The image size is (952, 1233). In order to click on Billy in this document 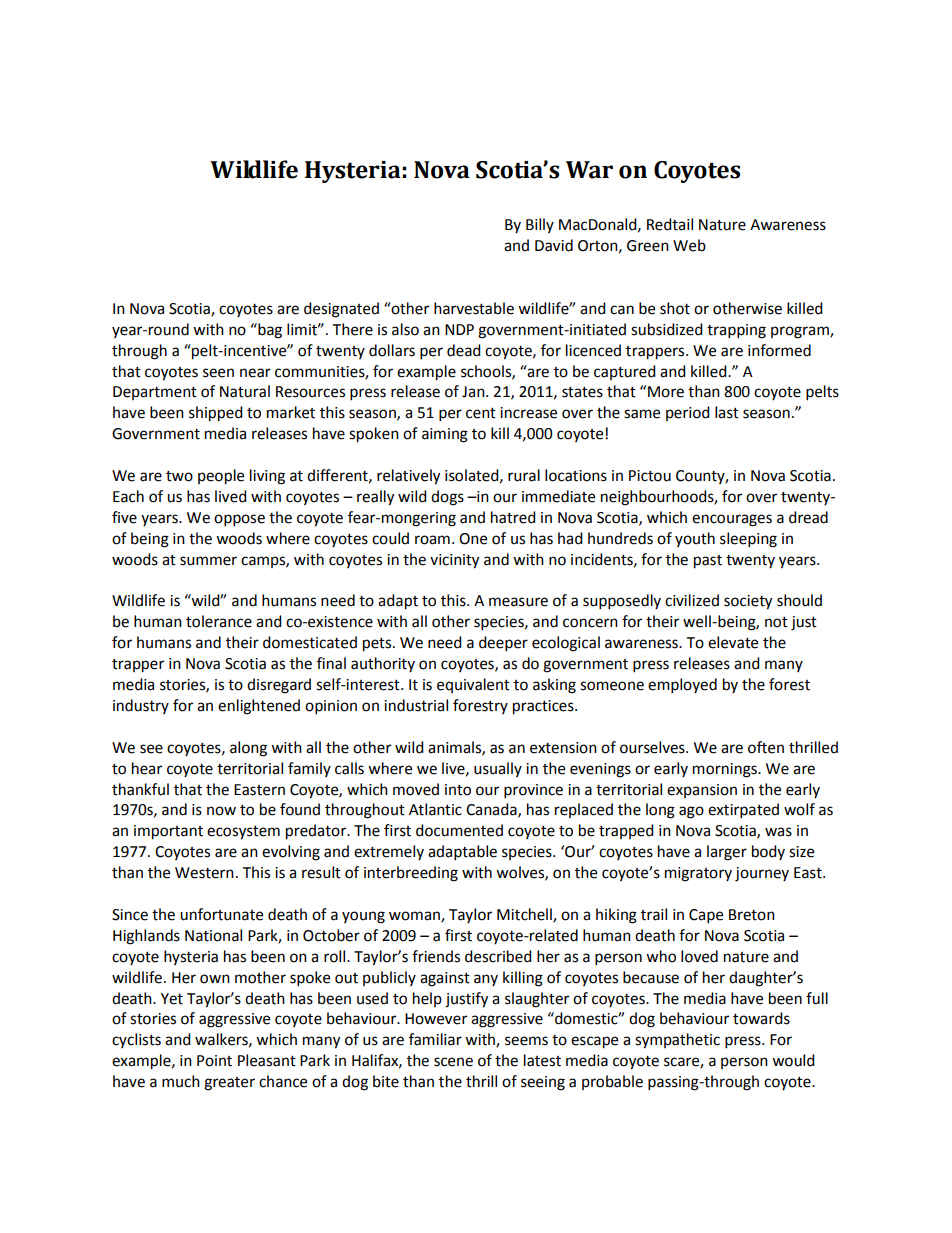, I will do `click(540, 225)`.
